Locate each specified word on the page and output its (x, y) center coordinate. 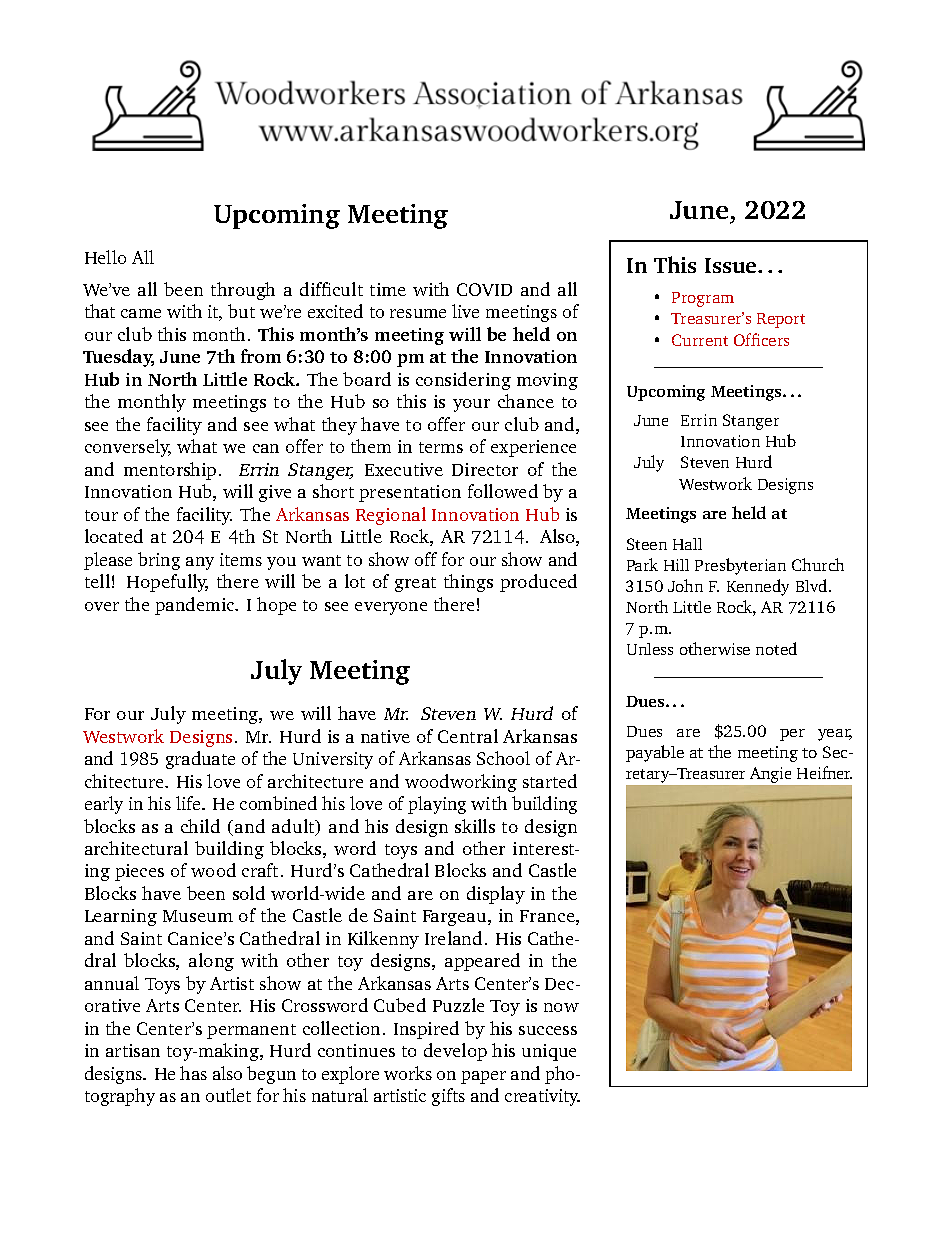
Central (468, 736)
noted (776, 648)
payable (655, 753)
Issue (732, 265)
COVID (484, 289)
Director (485, 469)
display (496, 895)
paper (483, 1077)
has (193, 1073)
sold (249, 893)
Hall (687, 544)
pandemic (196, 606)
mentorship (170, 471)
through (243, 291)
